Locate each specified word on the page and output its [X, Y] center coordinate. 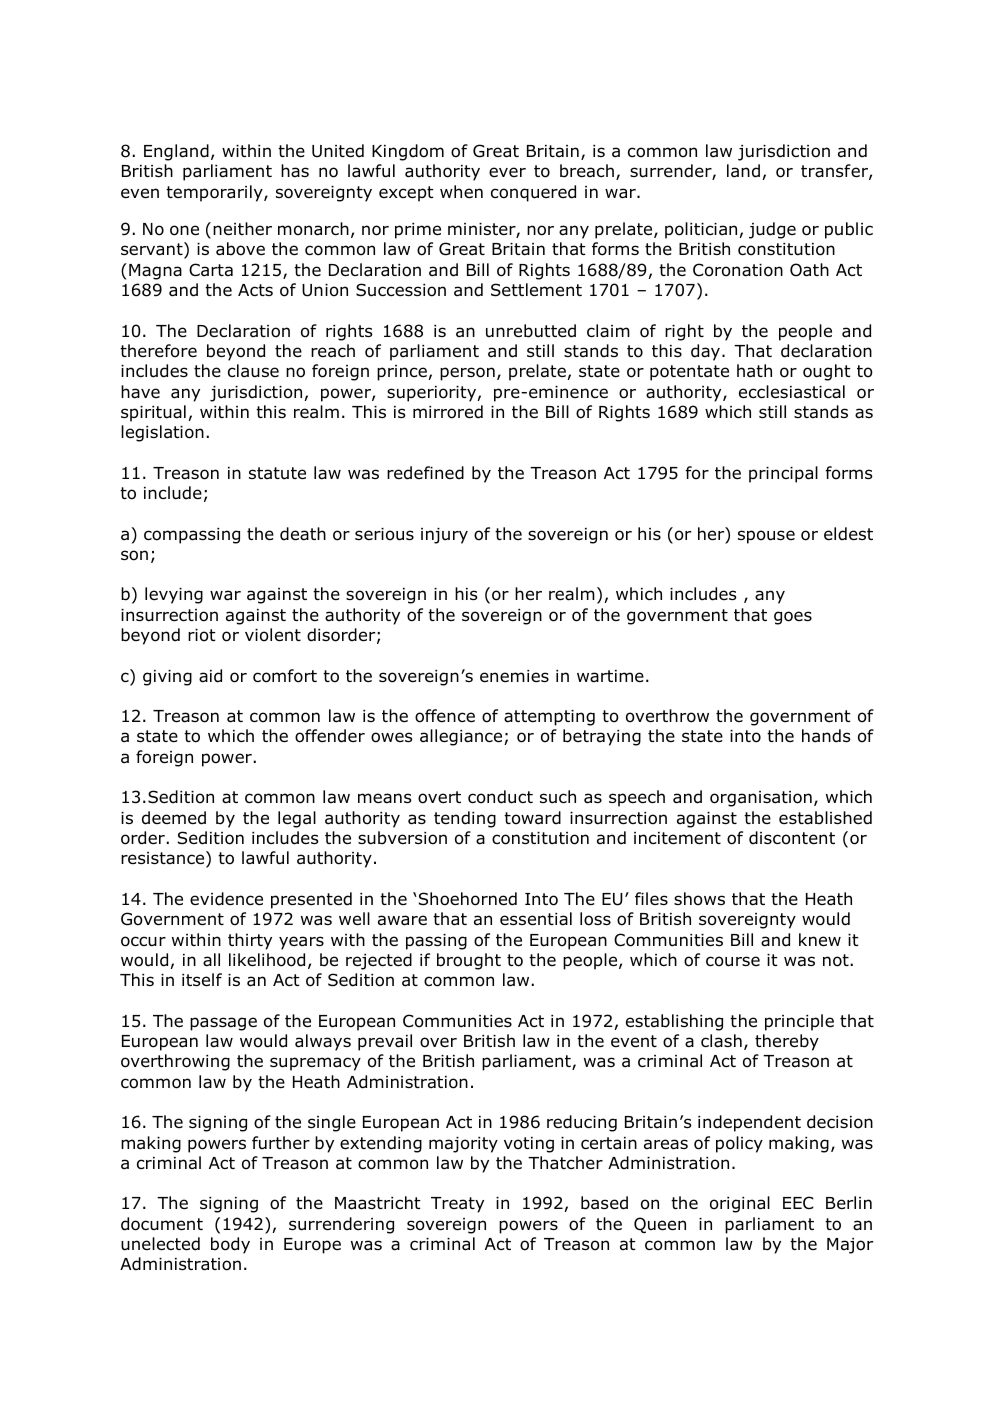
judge [772, 230]
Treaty [457, 1205]
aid [210, 676]
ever [507, 172]
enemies [514, 676]
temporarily [215, 193]
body [230, 1245]
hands [826, 736]
